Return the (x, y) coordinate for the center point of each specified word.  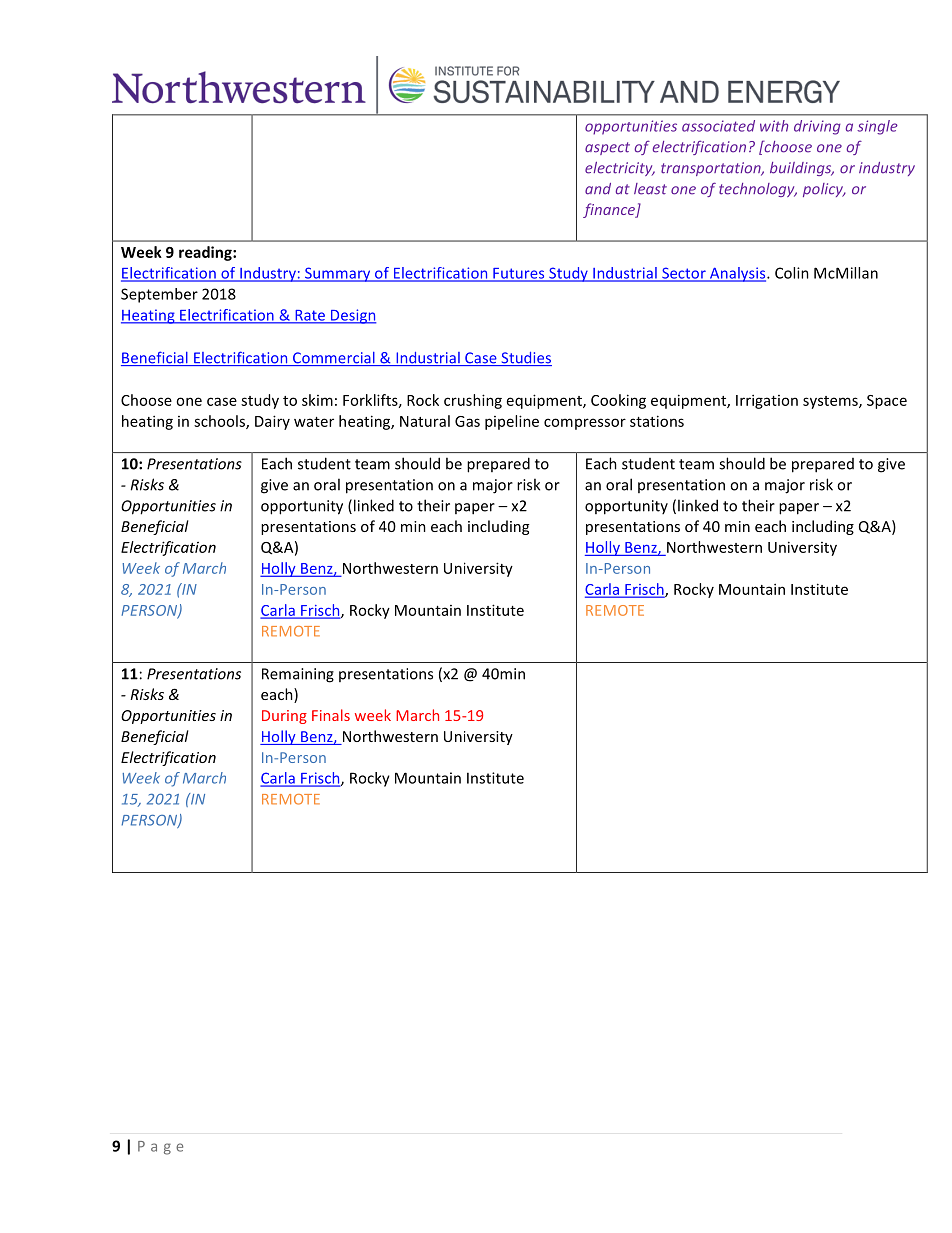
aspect (607, 148)
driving (817, 127)
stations (657, 421)
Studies (525, 359)
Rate (310, 316)
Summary (338, 274)
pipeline (512, 422)
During (284, 717)
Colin (792, 273)
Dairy (272, 422)
